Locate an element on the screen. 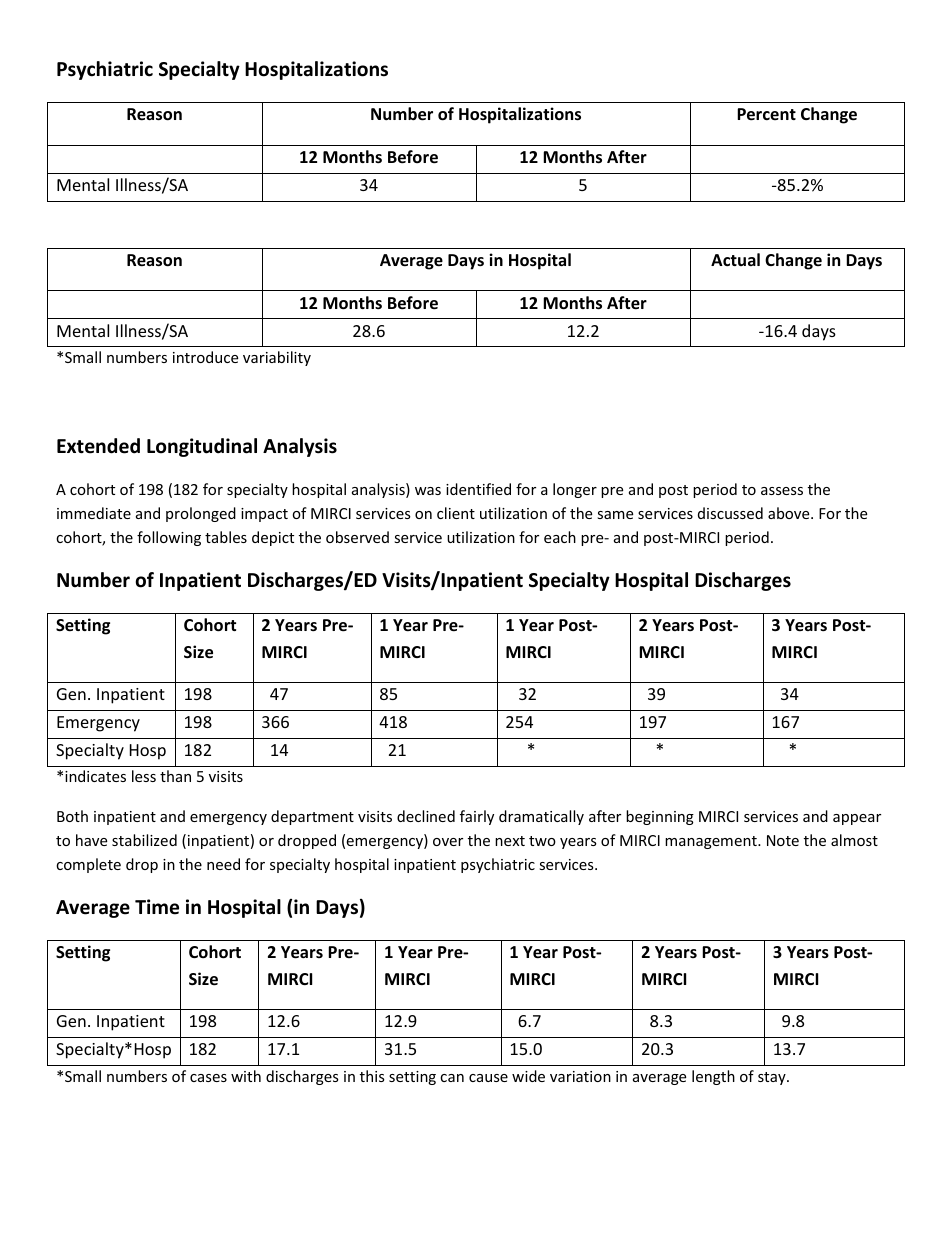 The image size is (952, 1233). assess is located at coordinates (782, 491).
